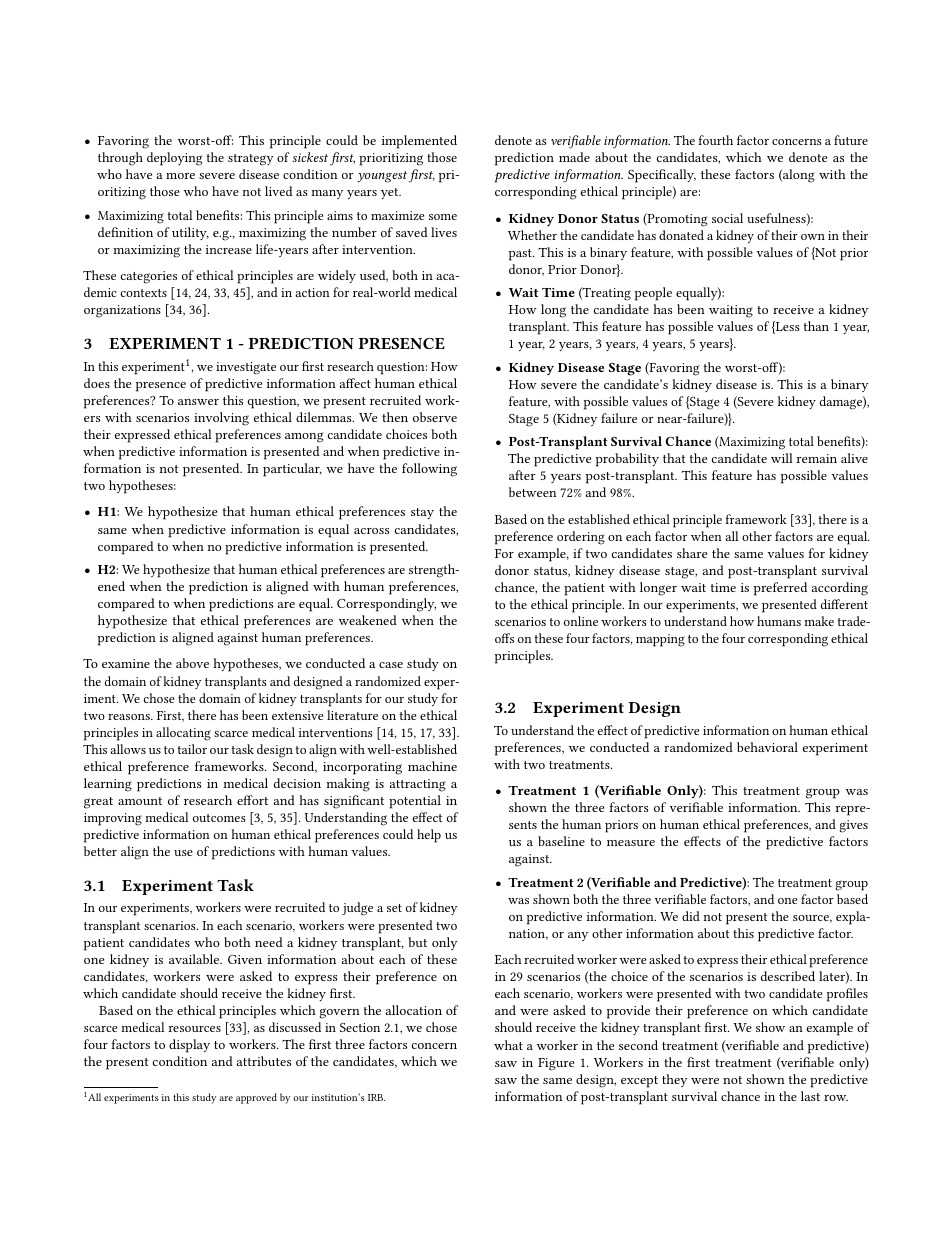  Describe the element at coordinates (581, 621) in the screenshot. I see `online` at that location.
